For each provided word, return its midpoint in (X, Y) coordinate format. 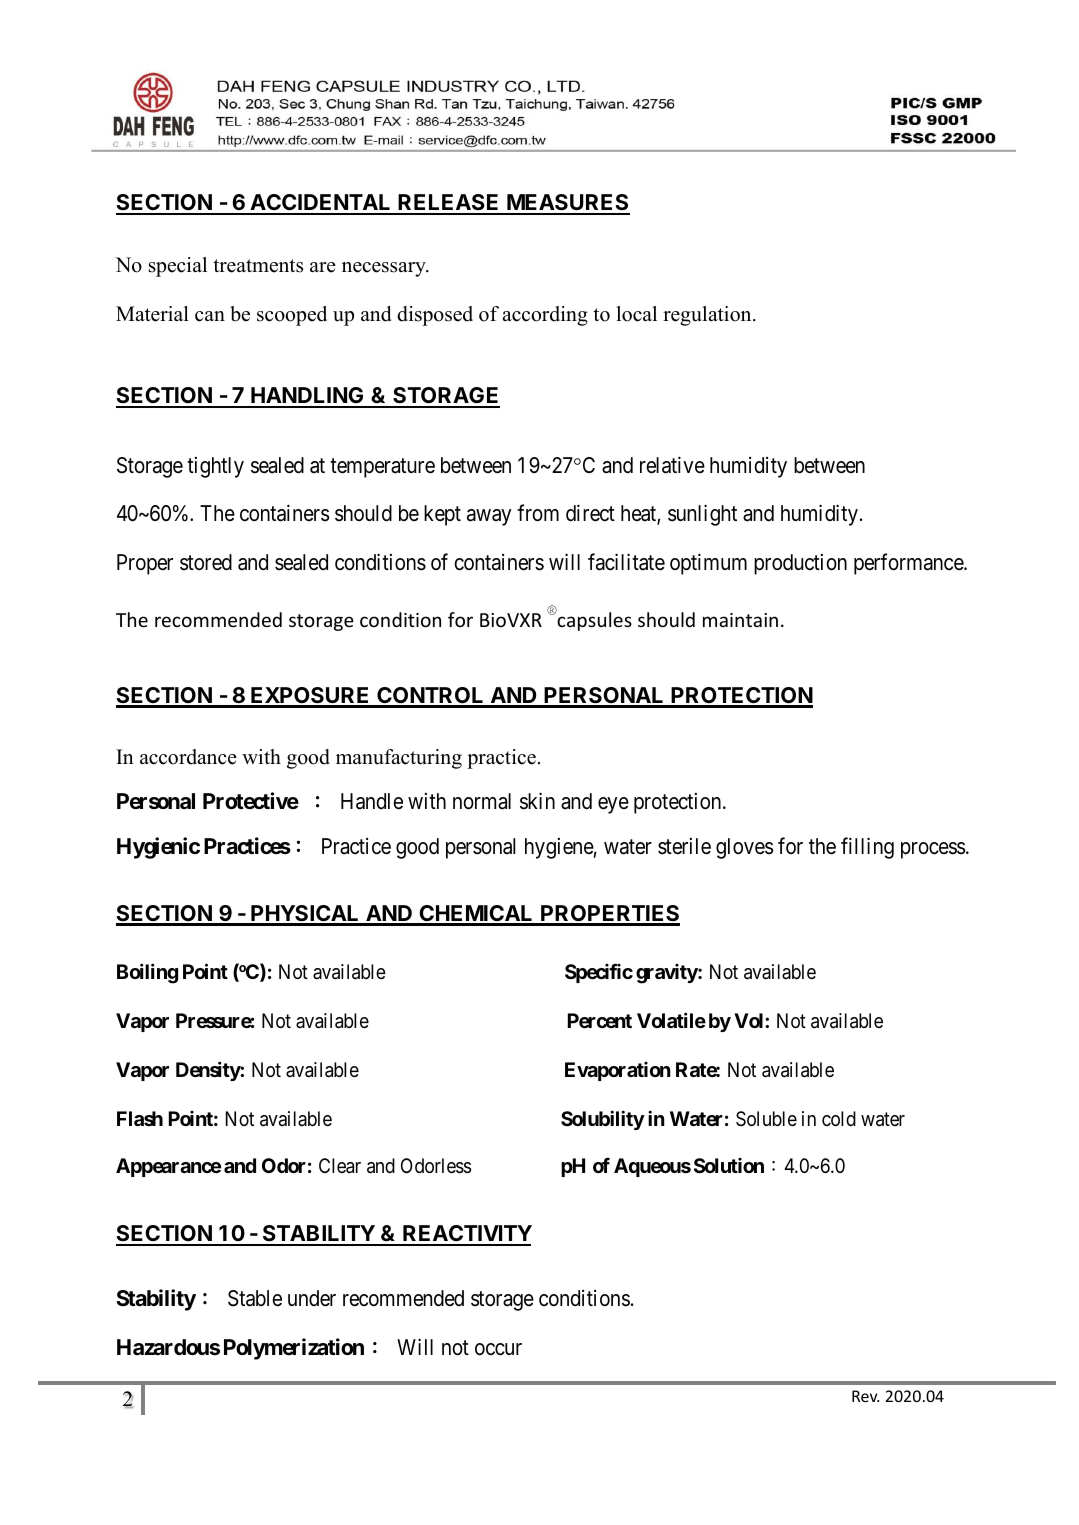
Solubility (603, 1120)
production (800, 564)
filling (867, 848)
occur (498, 1349)
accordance (188, 757)
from (538, 513)
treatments (258, 266)
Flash (140, 1118)
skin (537, 801)
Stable (255, 1298)
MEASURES (567, 204)
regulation (708, 316)
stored (206, 562)
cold (839, 1118)
